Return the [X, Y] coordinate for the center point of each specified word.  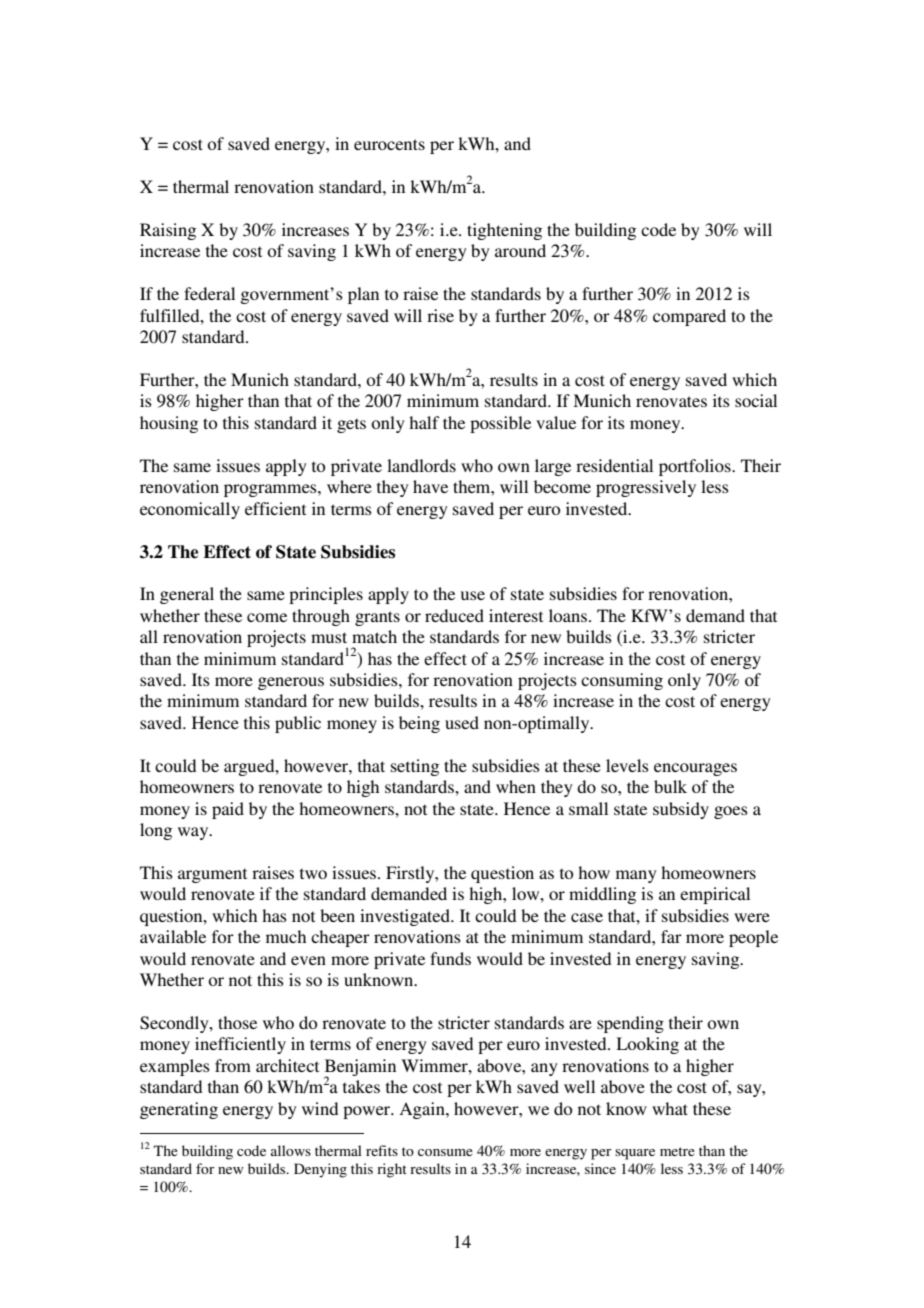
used [462, 722]
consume [445, 1152]
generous [291, 683]
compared [689, 317]
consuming [622, 681]
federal [209, 293]
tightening [504, 231]
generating [179, 1110]
